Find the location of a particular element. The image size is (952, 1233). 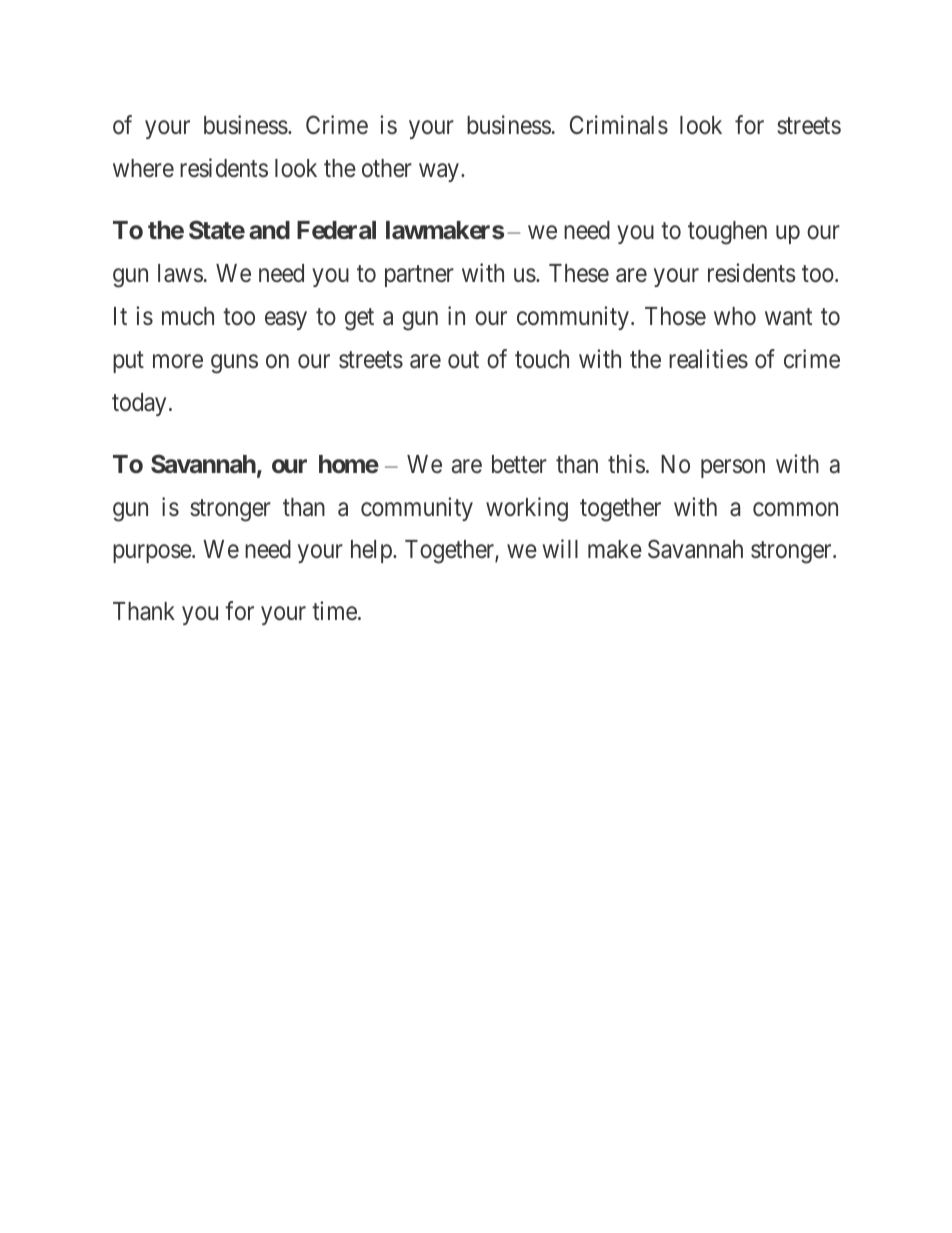

person is located at coordinates (733, 468).
